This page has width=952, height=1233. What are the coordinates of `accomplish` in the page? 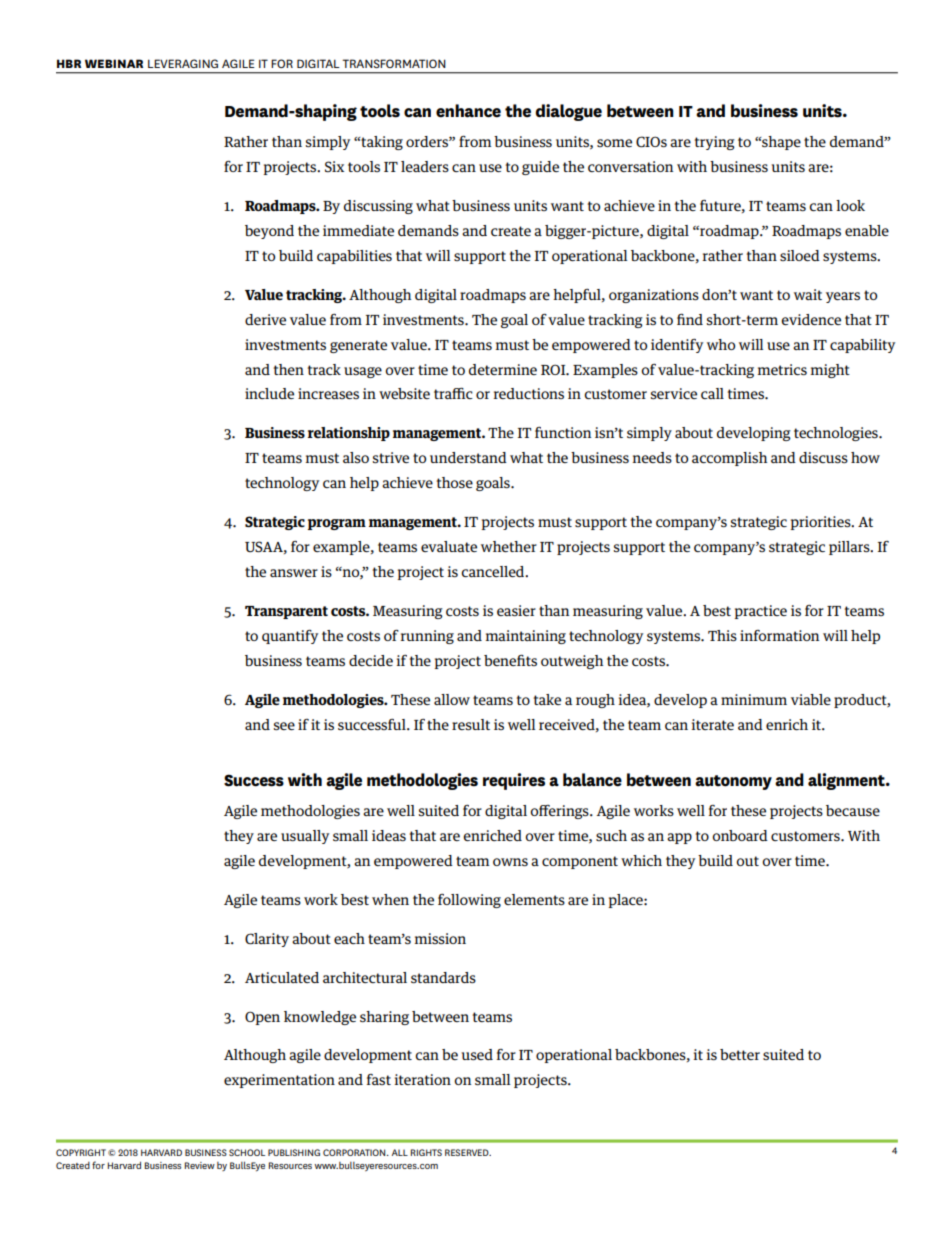 It's located at (729, 459).
